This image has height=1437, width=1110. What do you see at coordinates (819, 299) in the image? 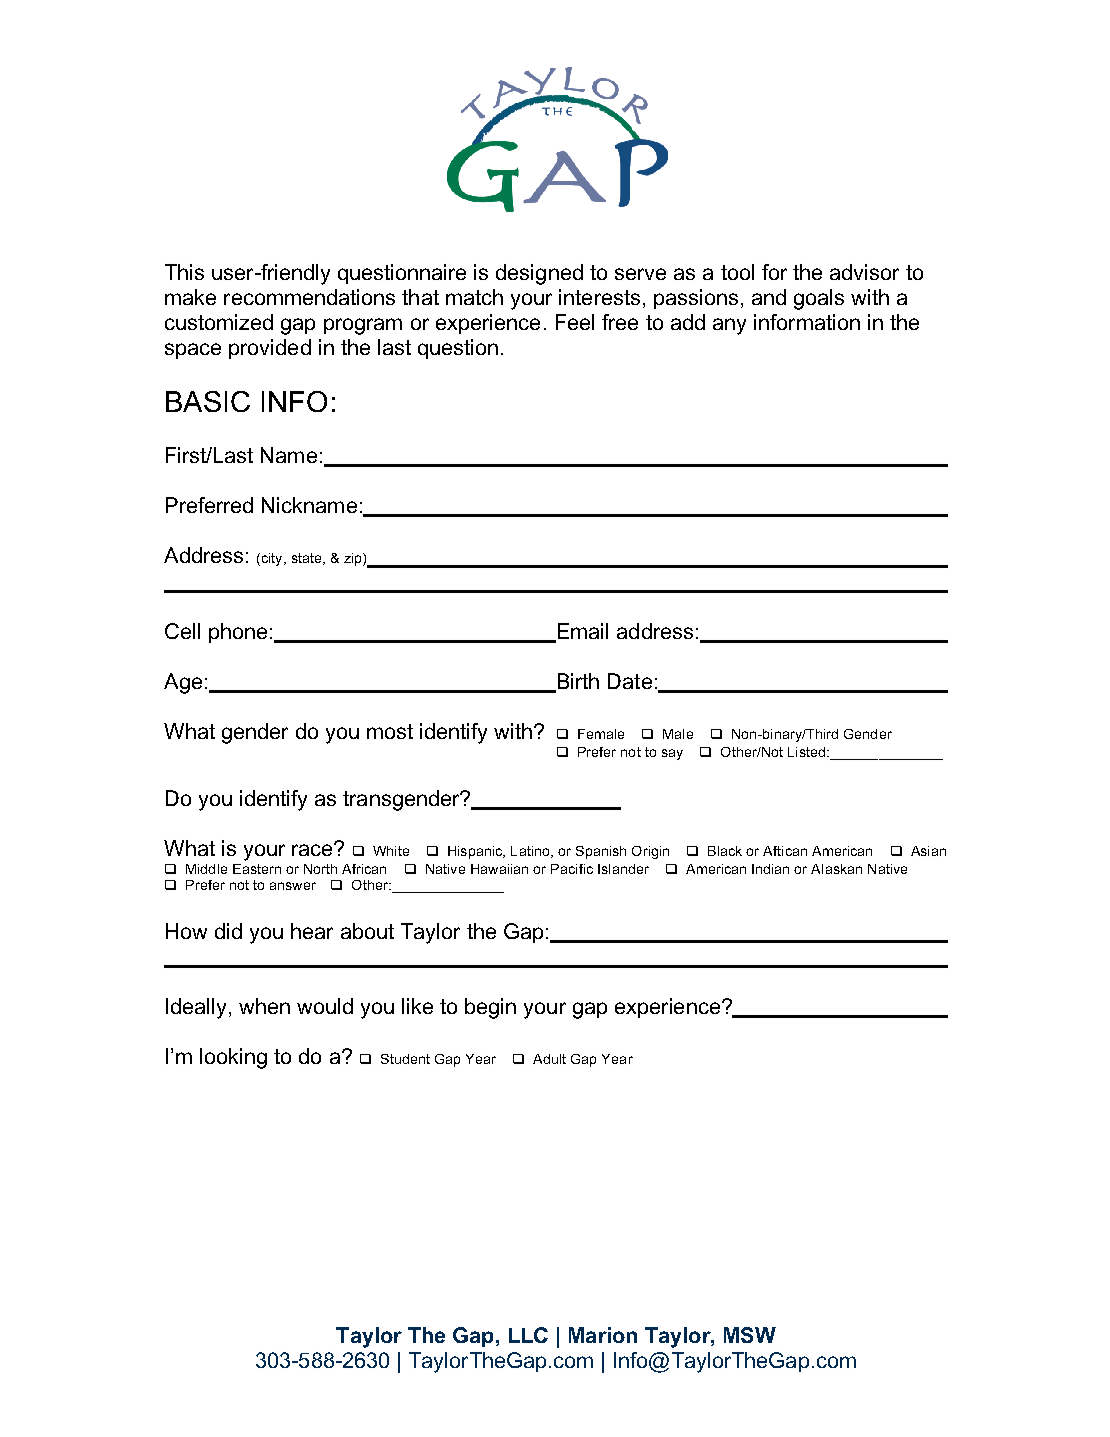
I see `goals` at bounding box center [819, 299].
